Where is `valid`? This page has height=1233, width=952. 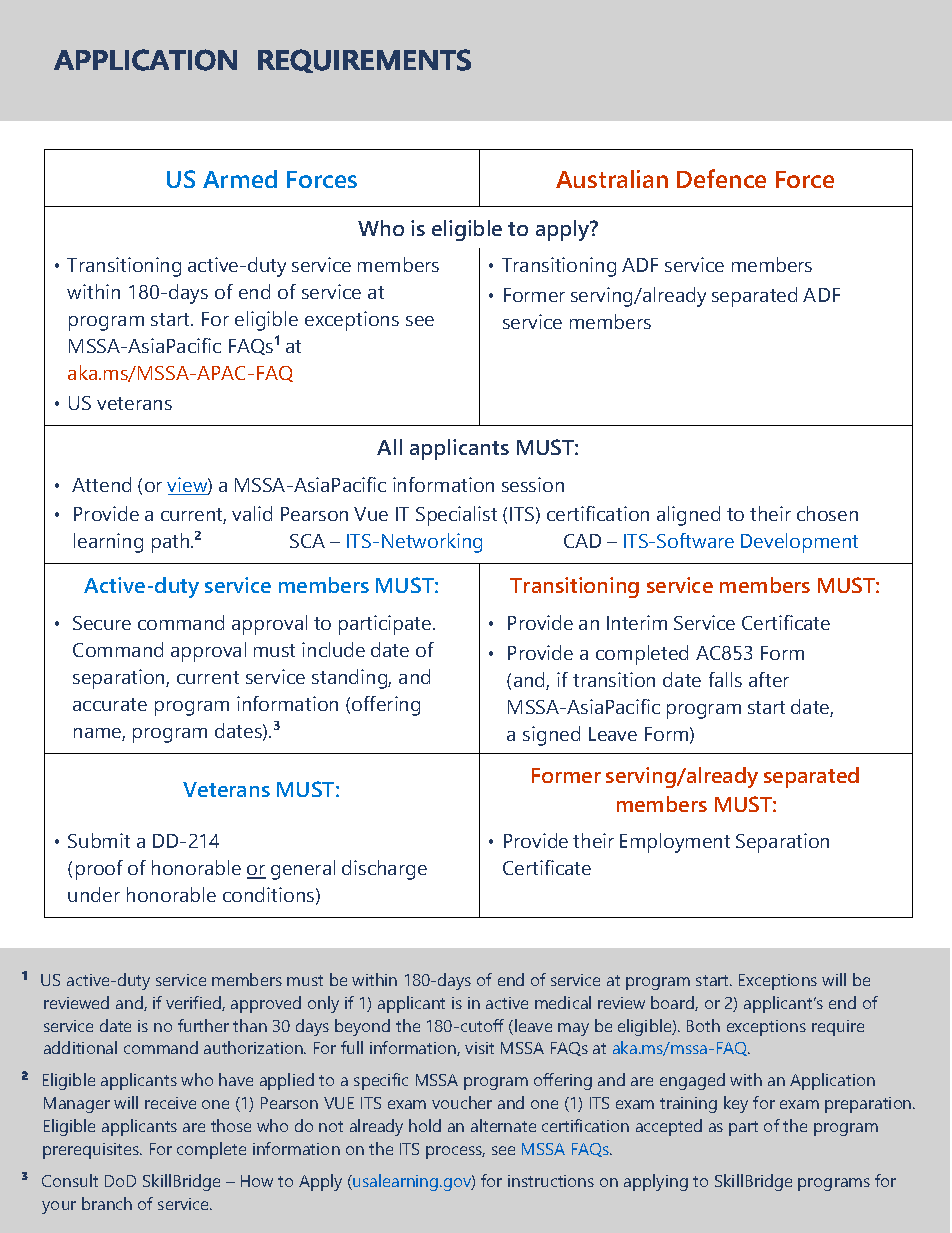
valid is located at coordinates (252, 513).
